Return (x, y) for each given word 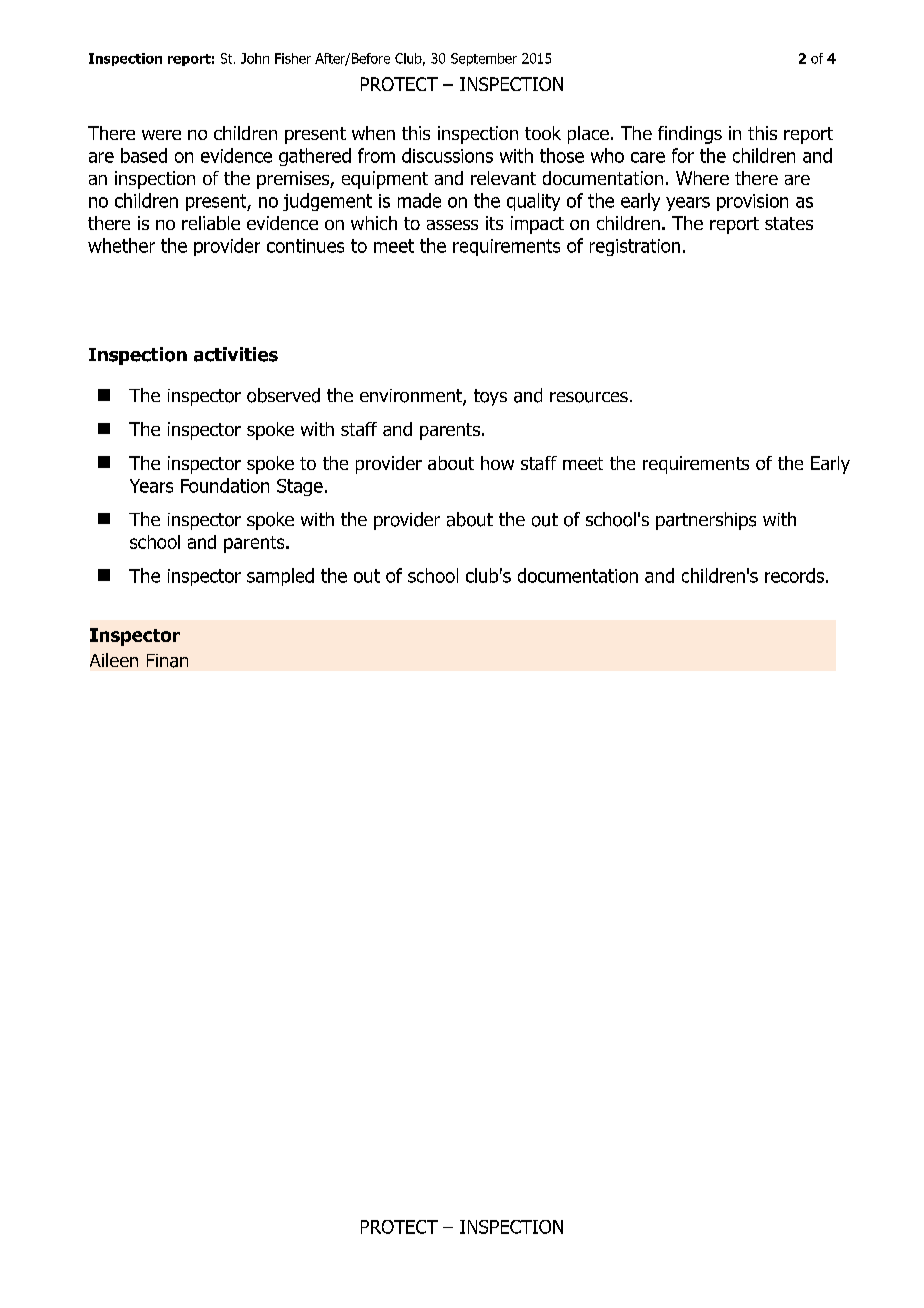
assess (452, 225)
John (255, 58)
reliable (211, 223)
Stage (300, 487)
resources (589, 397)
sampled (280, 577)
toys (490, 397)
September (484, 59)
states (789, 223)
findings (690, 135)
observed (283, 395)
